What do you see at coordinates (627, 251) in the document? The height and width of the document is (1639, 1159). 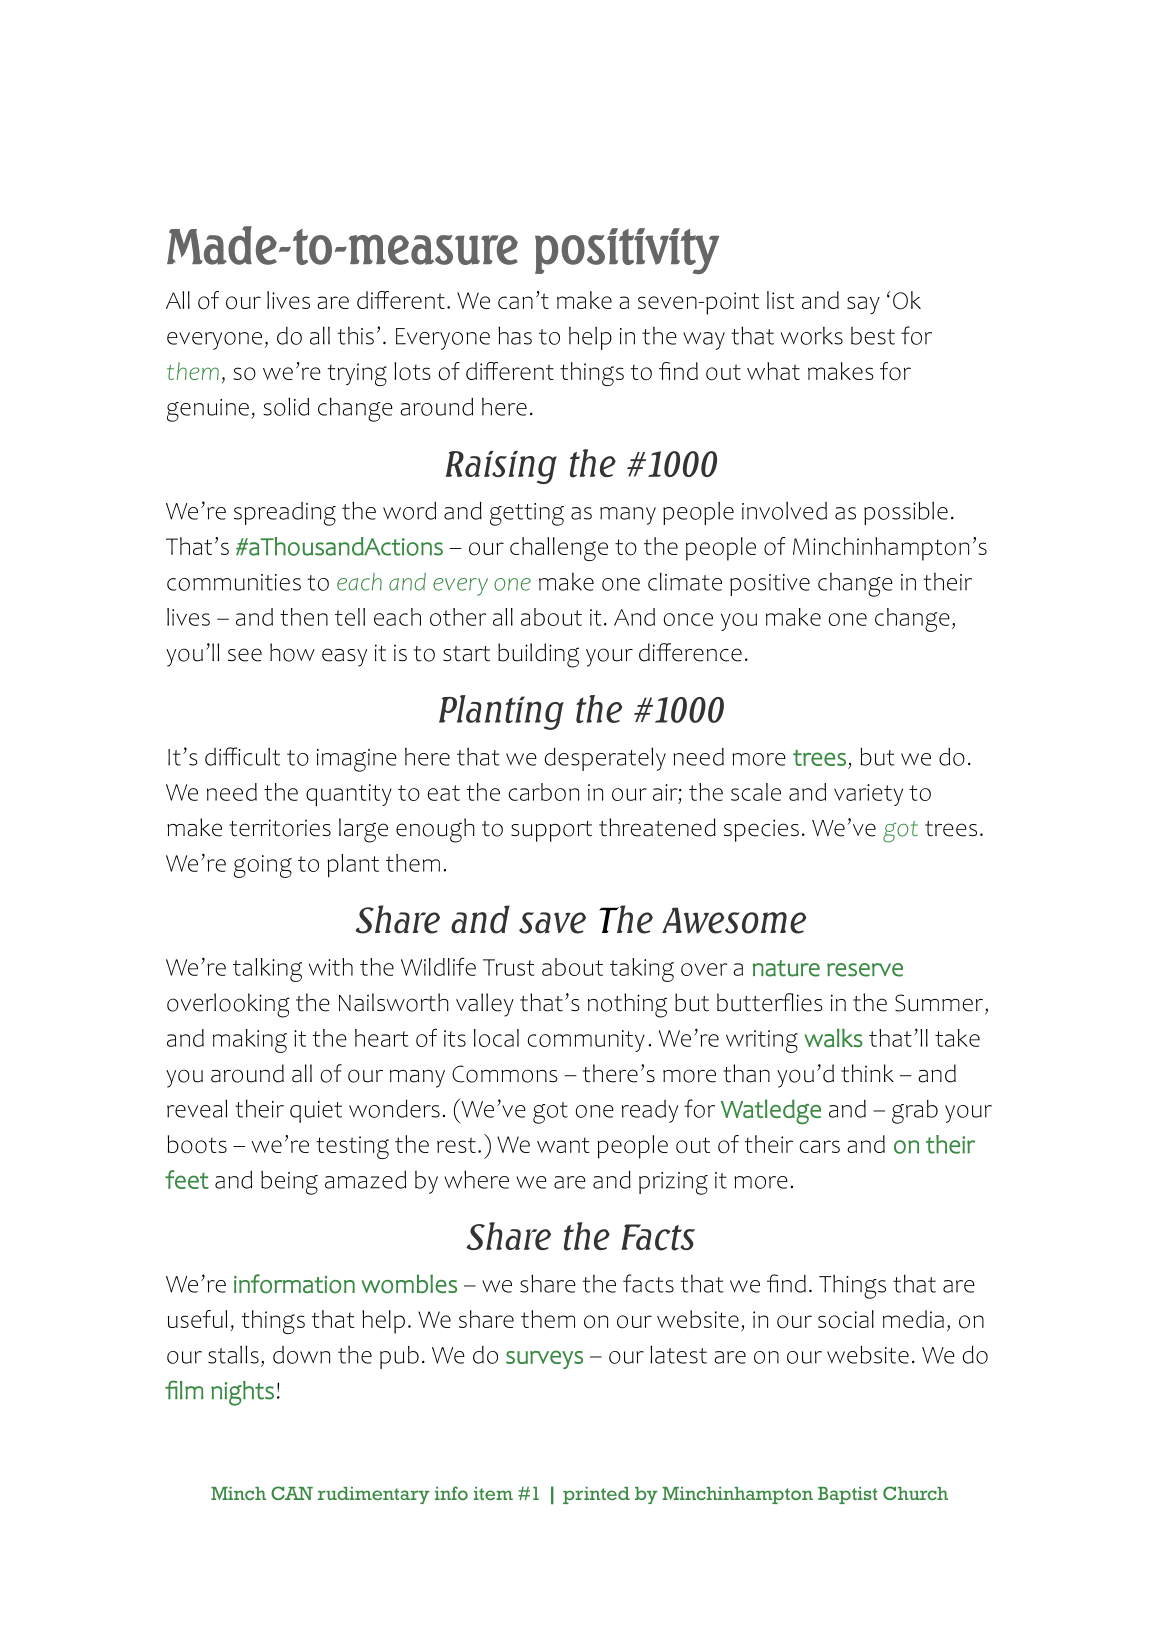 I see `positivity` at bounding box center [627, 251].
